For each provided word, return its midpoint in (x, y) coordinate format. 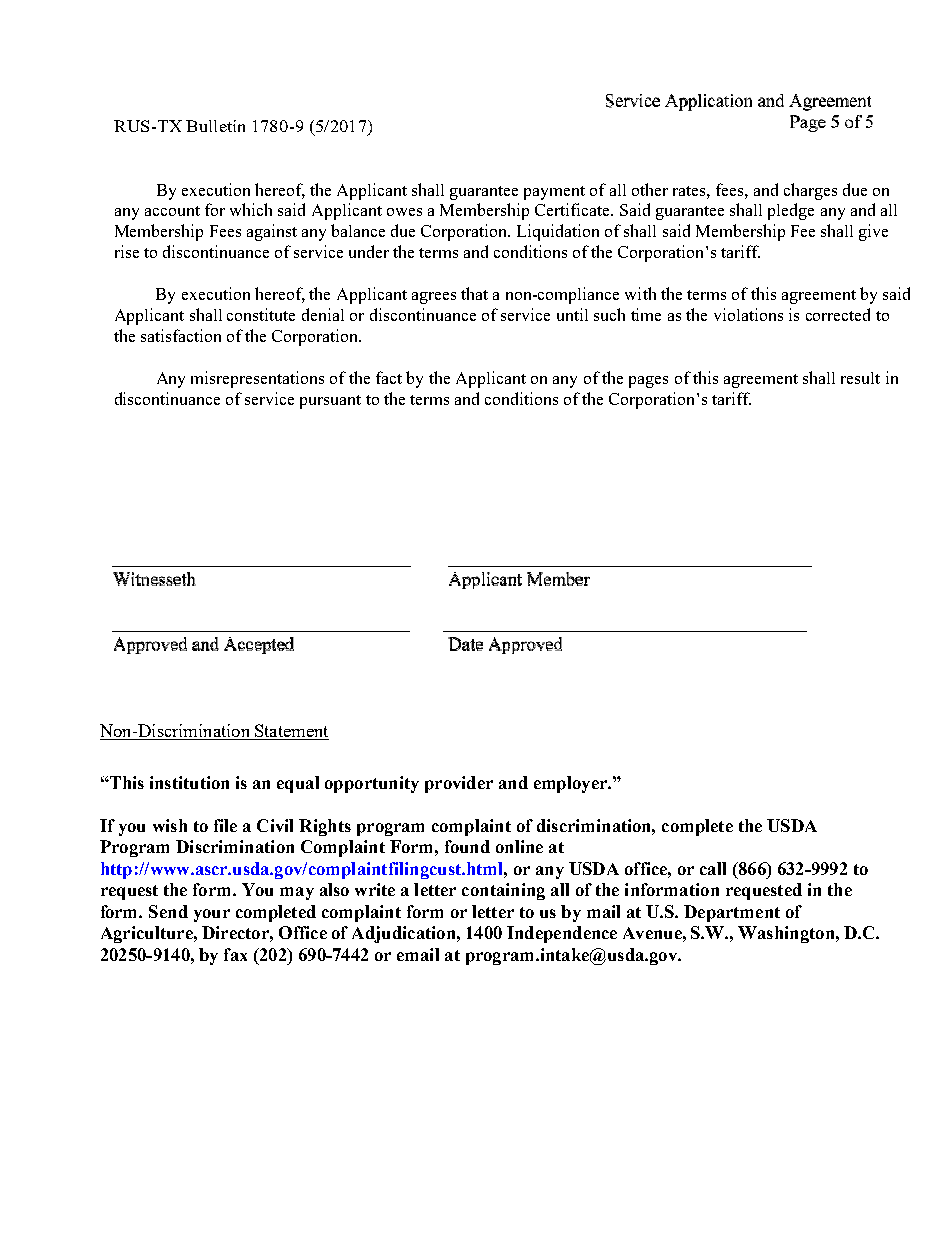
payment (554, 193)
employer (571, 784)
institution (189, 782)
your (212, 915)
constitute (261, 314)
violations (748, 314)
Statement (291, 730)
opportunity (372, 784)
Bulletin (215, 126)
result (860, 378)
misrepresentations (257, 379)
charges (810, 191)
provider (459, 784)
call (713, 868)
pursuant (330, 402)
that (474, 293)
